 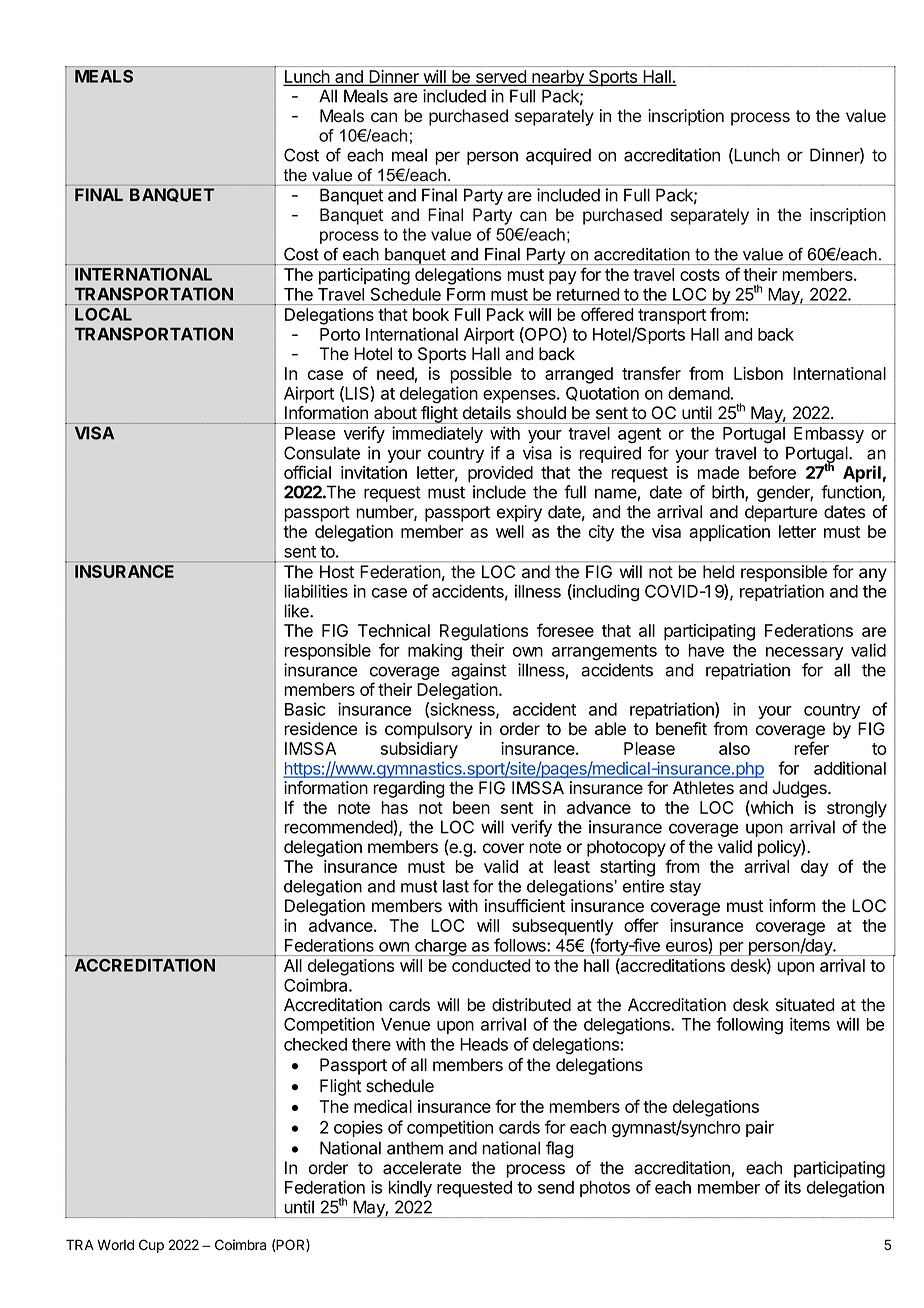 What do you see at coordinates (556, 1187) in the screenshot?
I see `send` at bounding box center [556, 1187].
